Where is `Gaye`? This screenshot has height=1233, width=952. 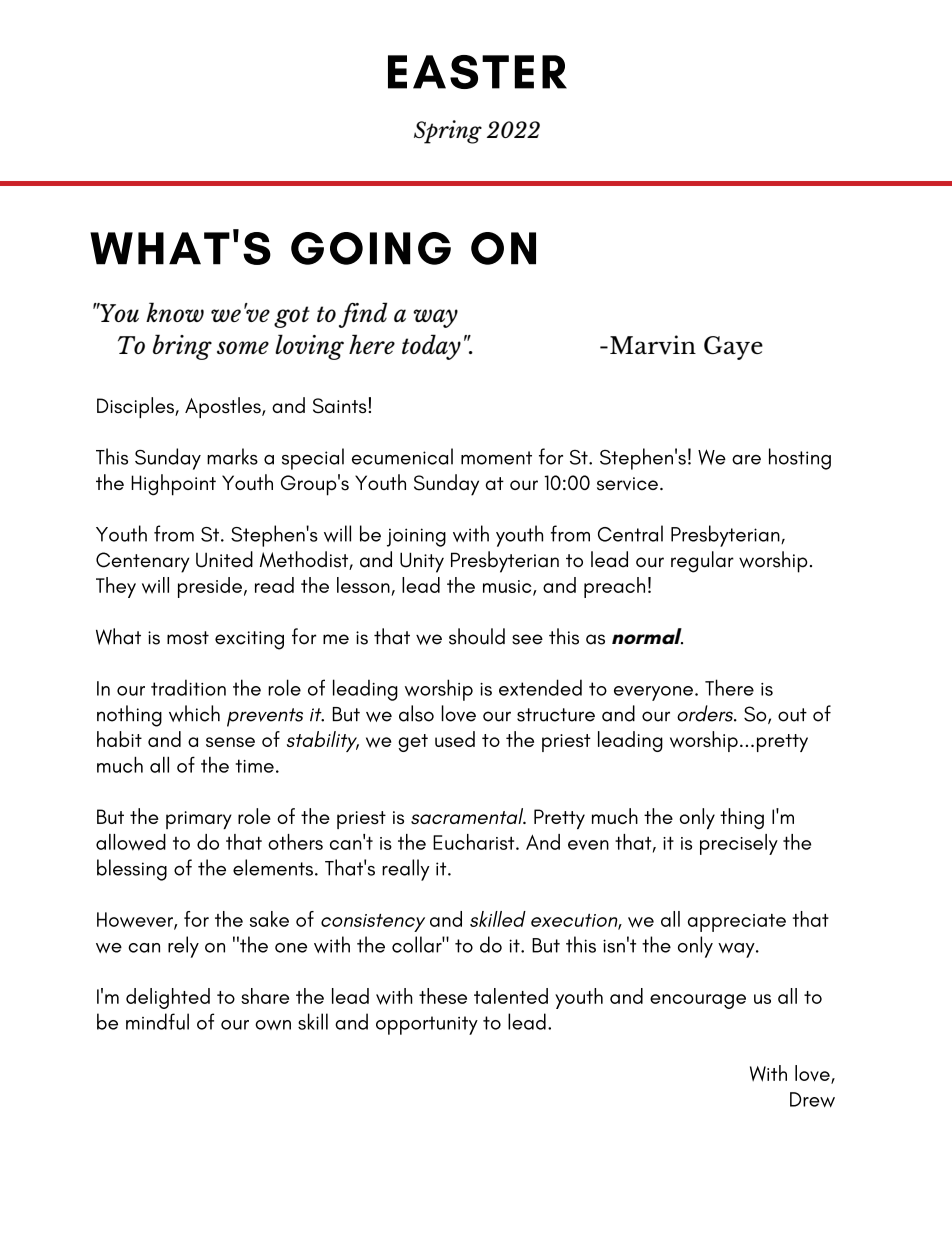
Gaye is located at coordinates (733, 348).
